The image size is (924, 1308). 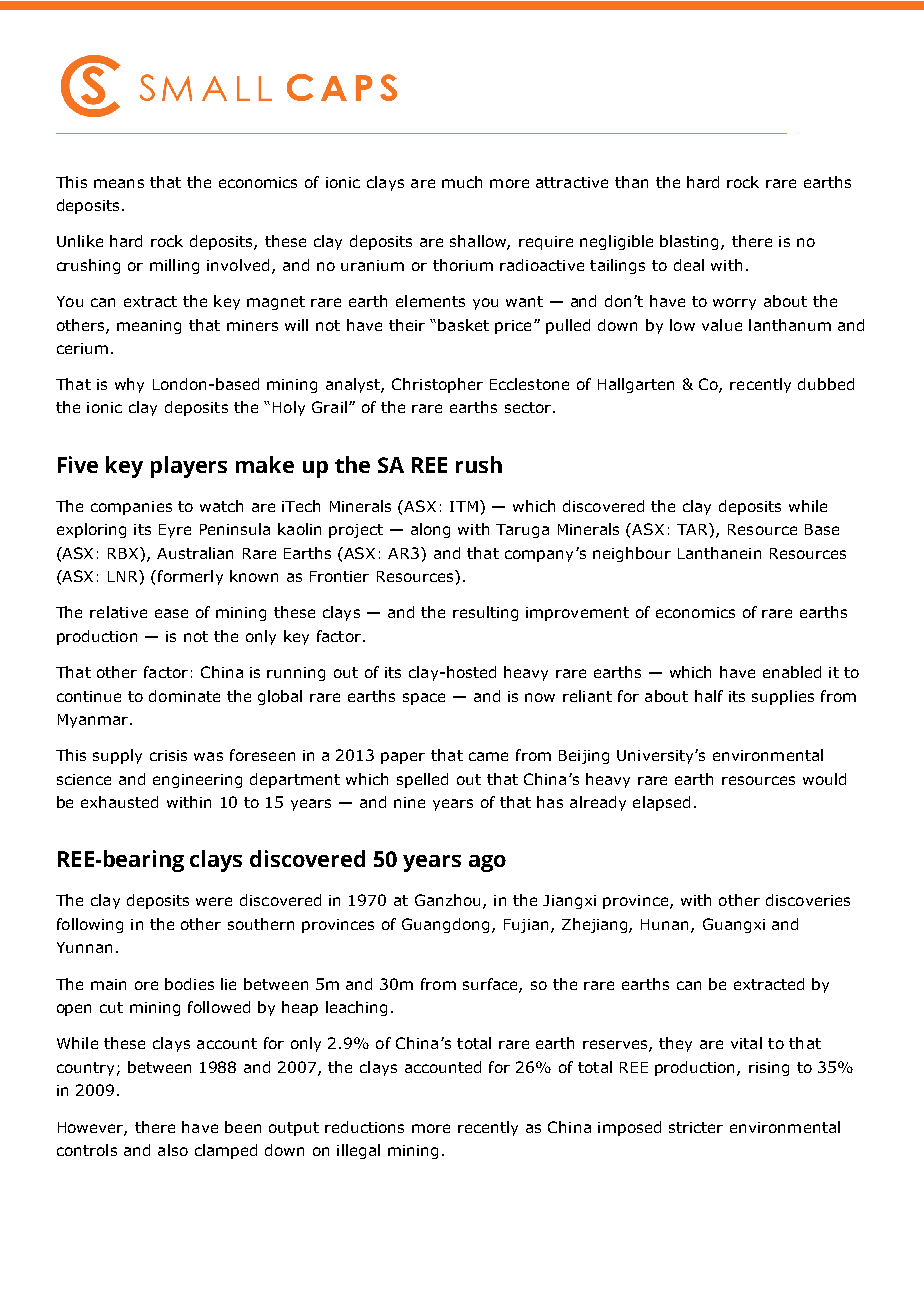 I want to click on resulting, so click(x=485, y=613).
